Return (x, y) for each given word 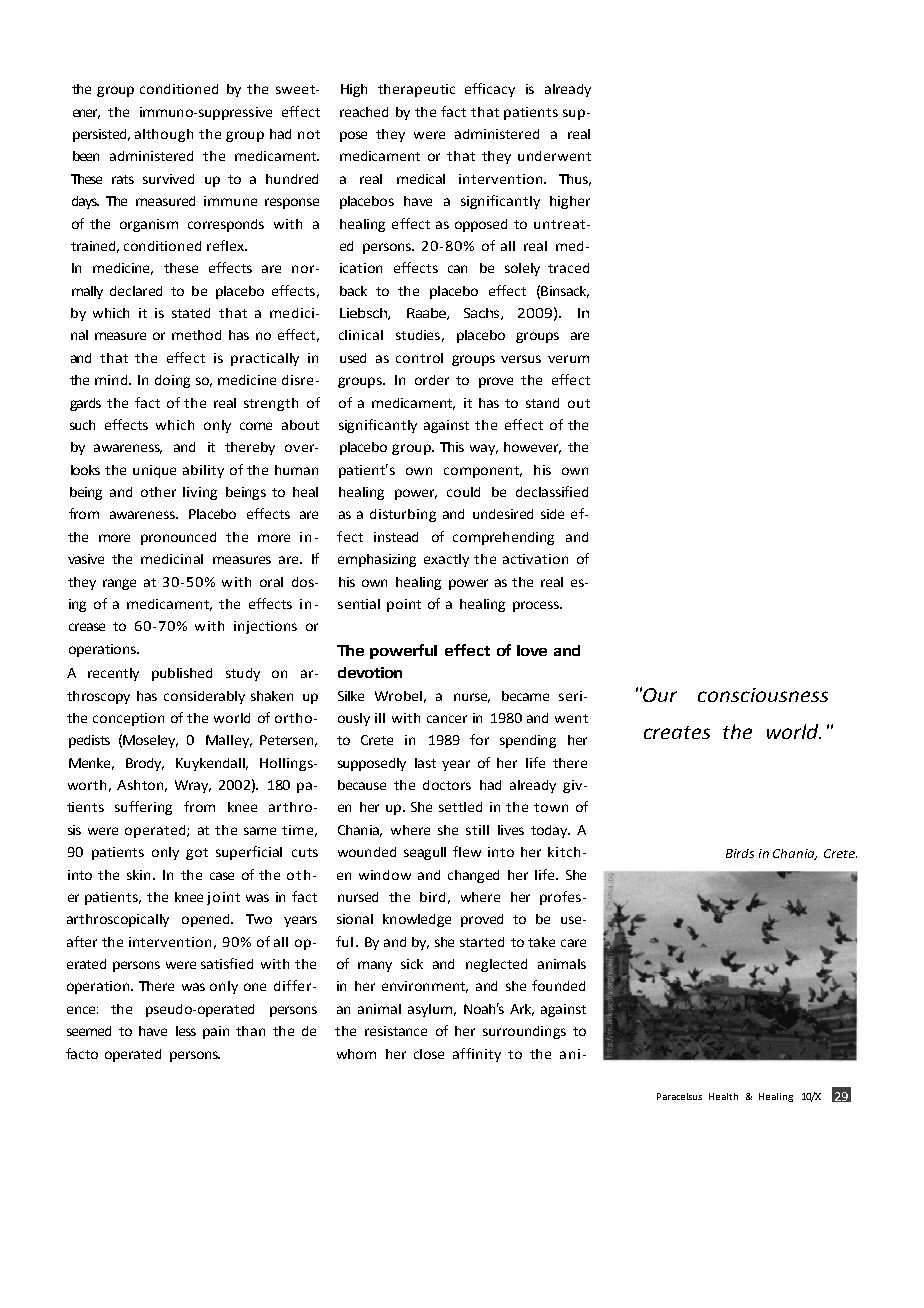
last (425, 763)
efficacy (490, 90)
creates (677, 732)
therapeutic (416, 90)
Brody (145, 764)
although (164, 135)
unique (154, 471)
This (452, 447)
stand (542, 403)
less (186, 1031)
